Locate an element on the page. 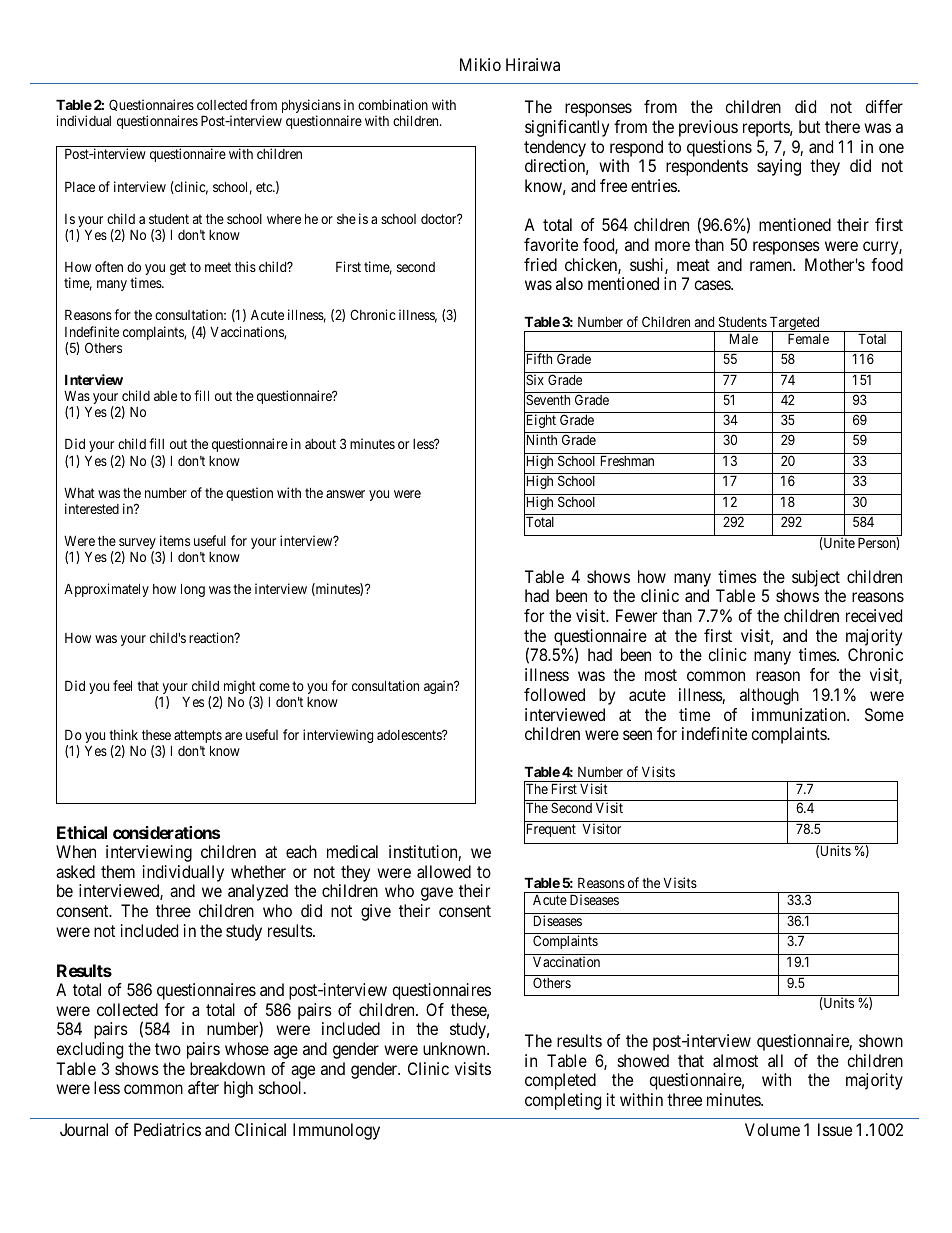  after is located at coordinates (203, 1087).
